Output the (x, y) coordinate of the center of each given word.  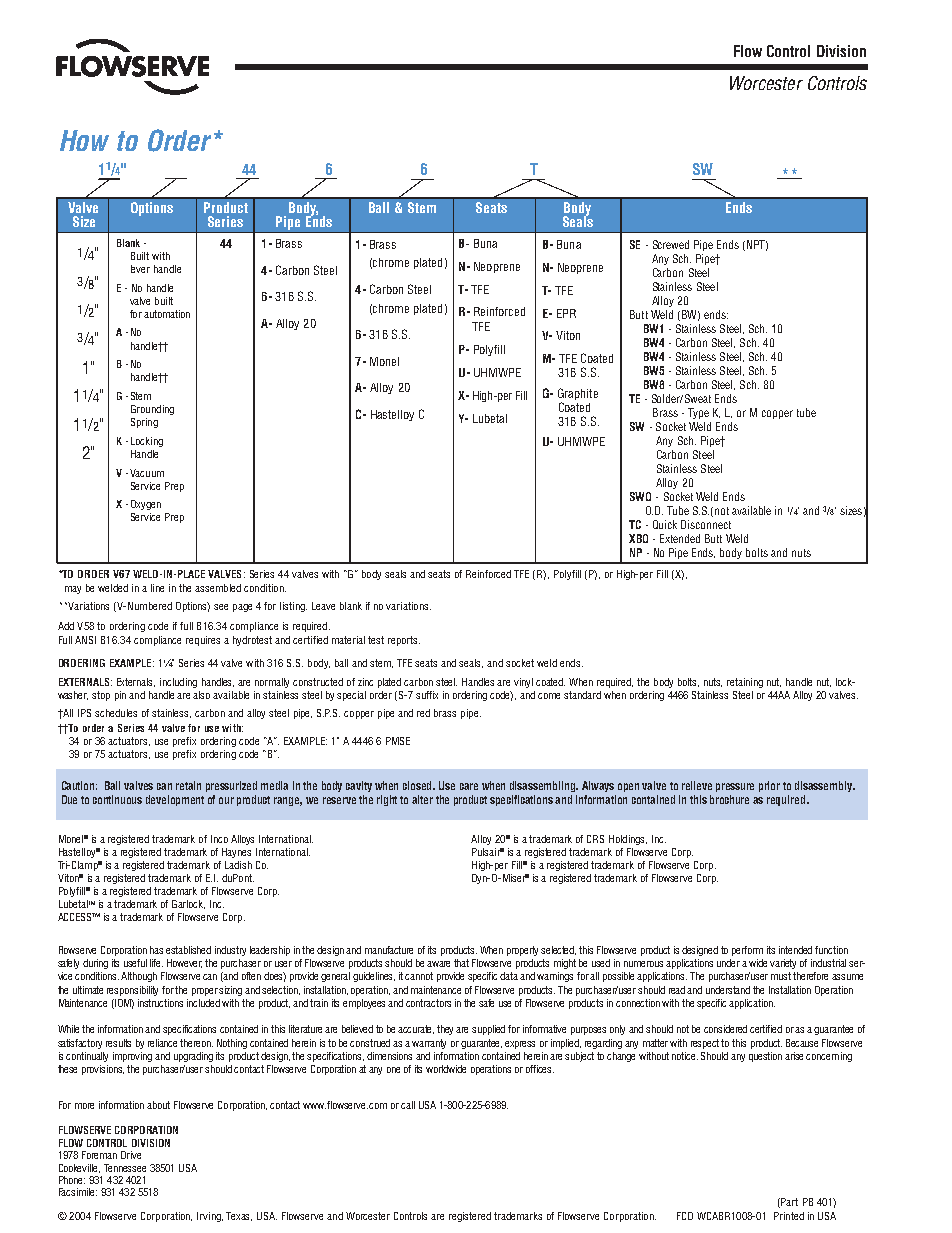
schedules (116, 713)
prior (769, 786)
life (156, 963)
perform (747, 951)
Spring (144, 423)
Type (698, 413)
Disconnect (706, 524)
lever (140, 269)
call (408, 1105)
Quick (665, 524)
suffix (427, 695)
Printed (789, 1216)
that (461, 963)
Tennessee (125, 1168)
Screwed (671, 244)
